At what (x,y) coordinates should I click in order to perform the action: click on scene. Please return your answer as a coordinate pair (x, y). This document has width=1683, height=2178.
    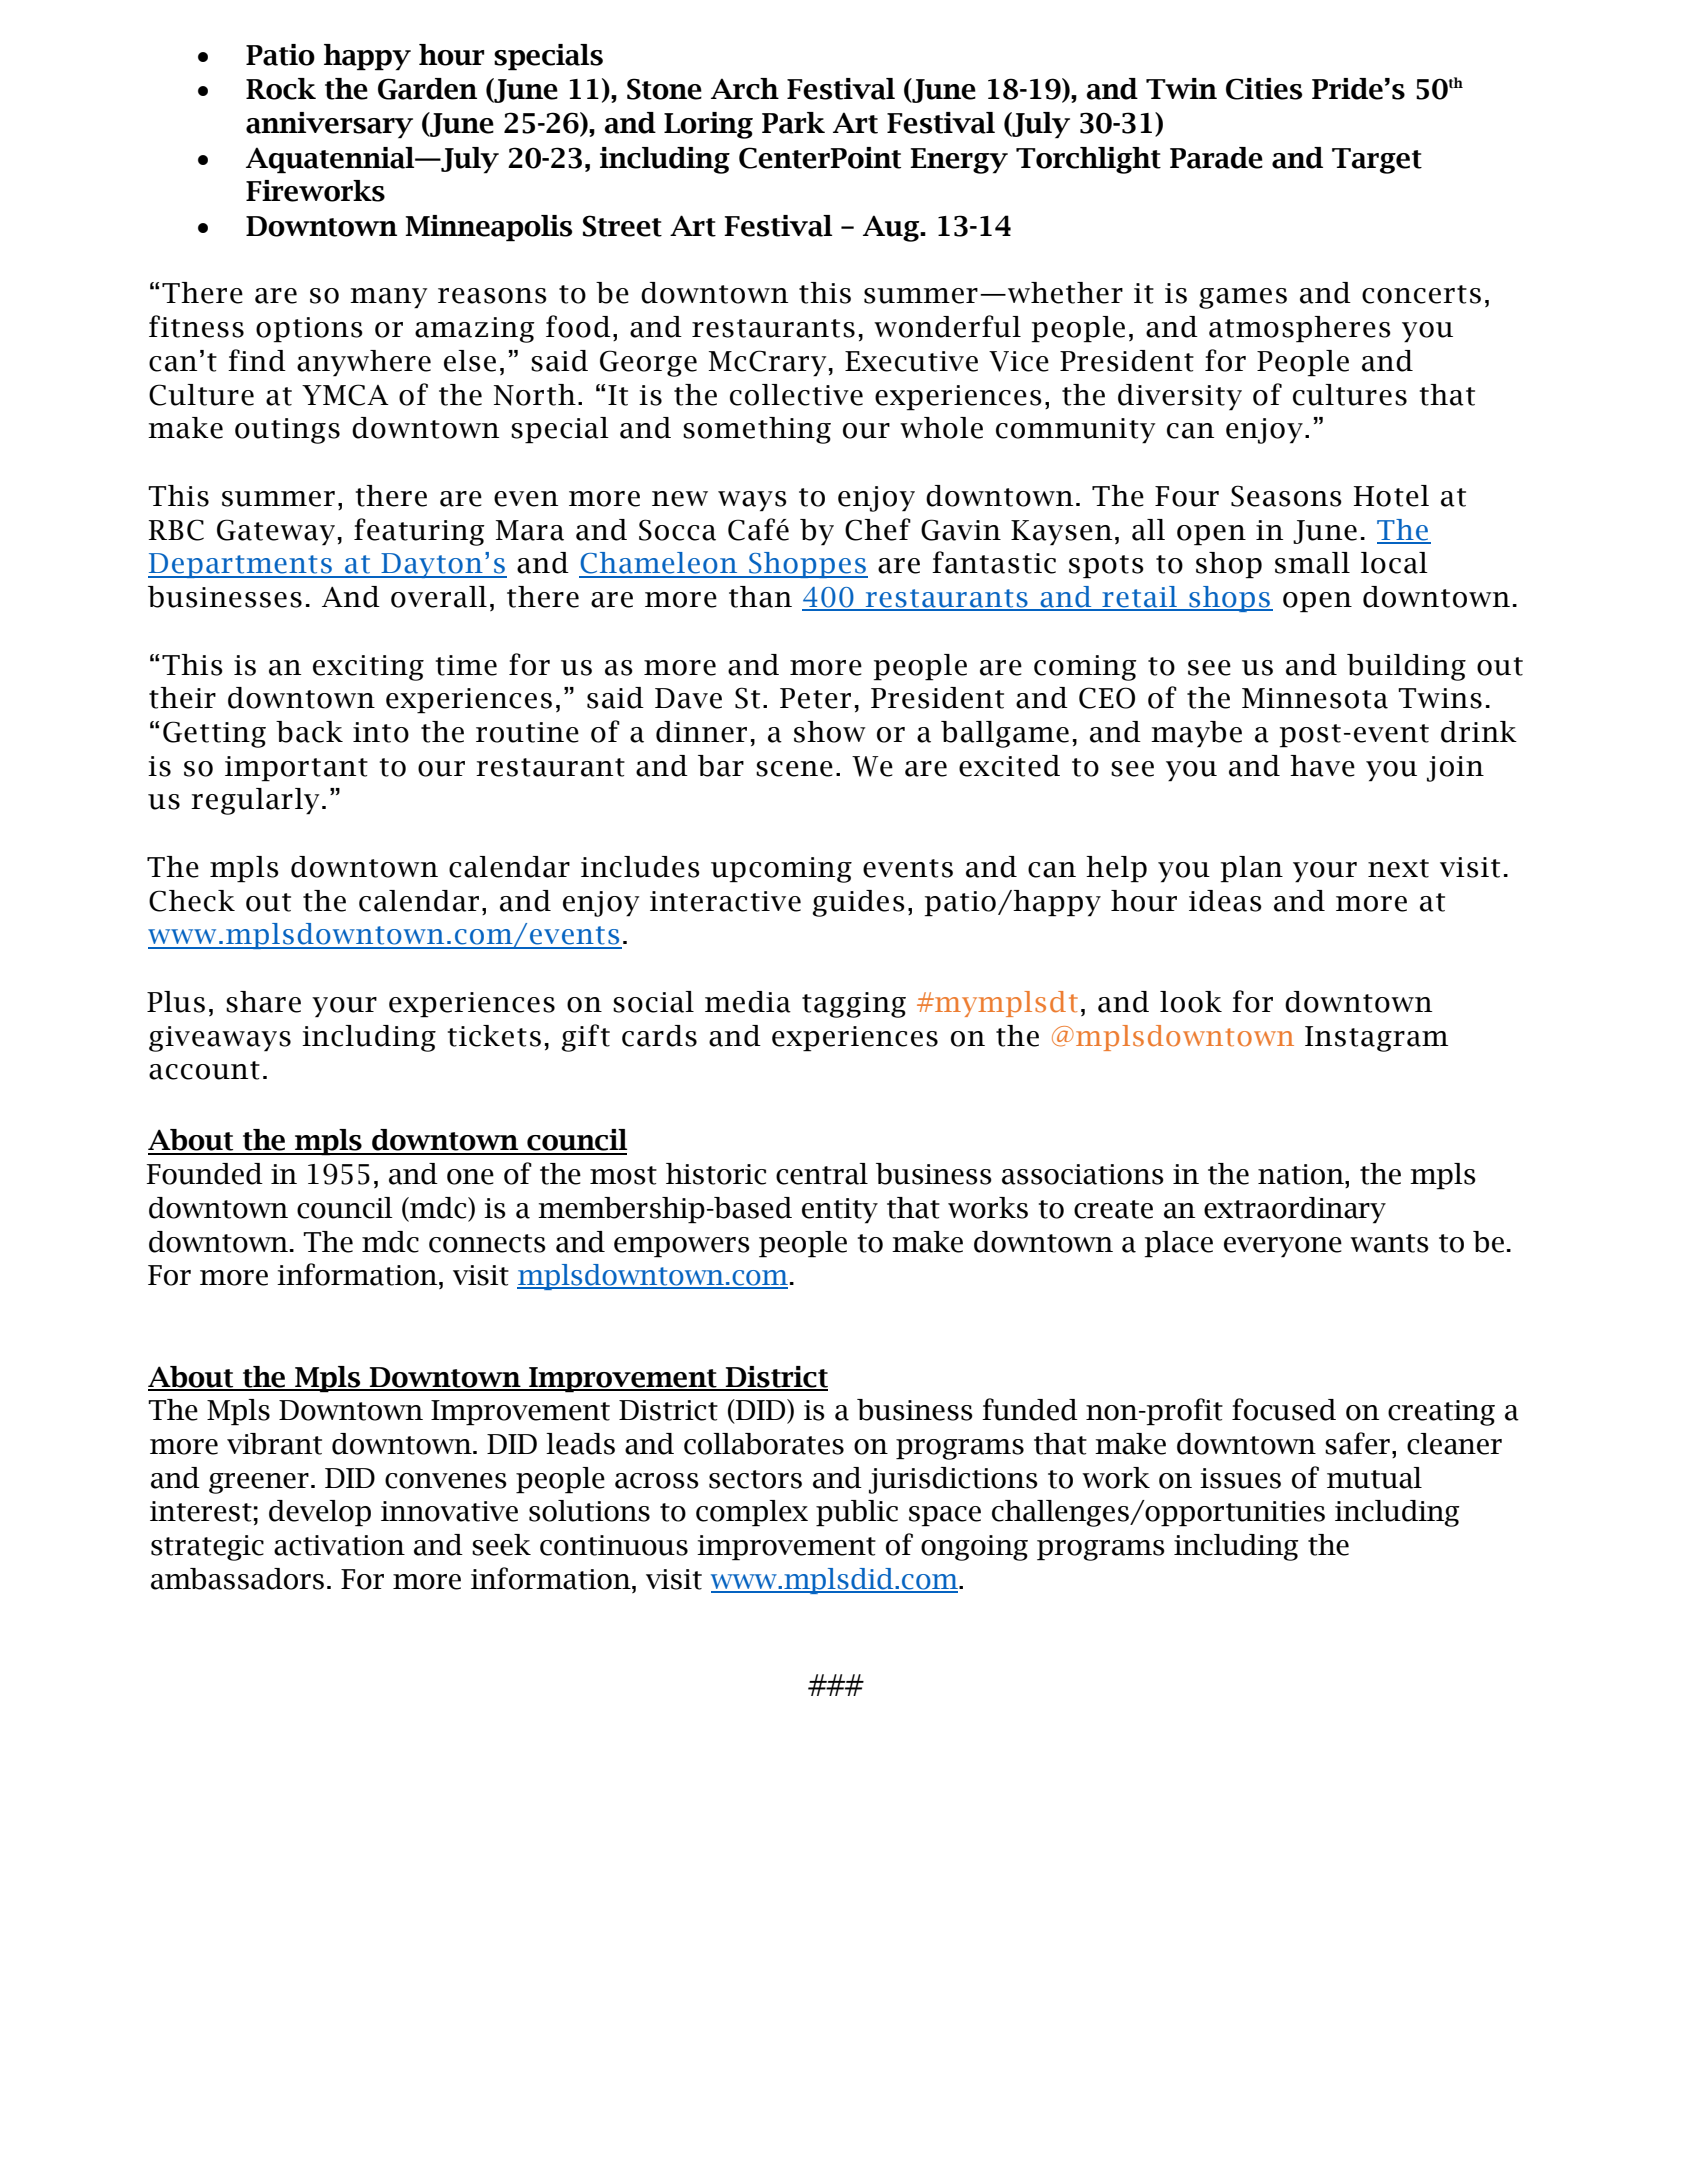
    Looking at the image, I should click on (794, 769).
